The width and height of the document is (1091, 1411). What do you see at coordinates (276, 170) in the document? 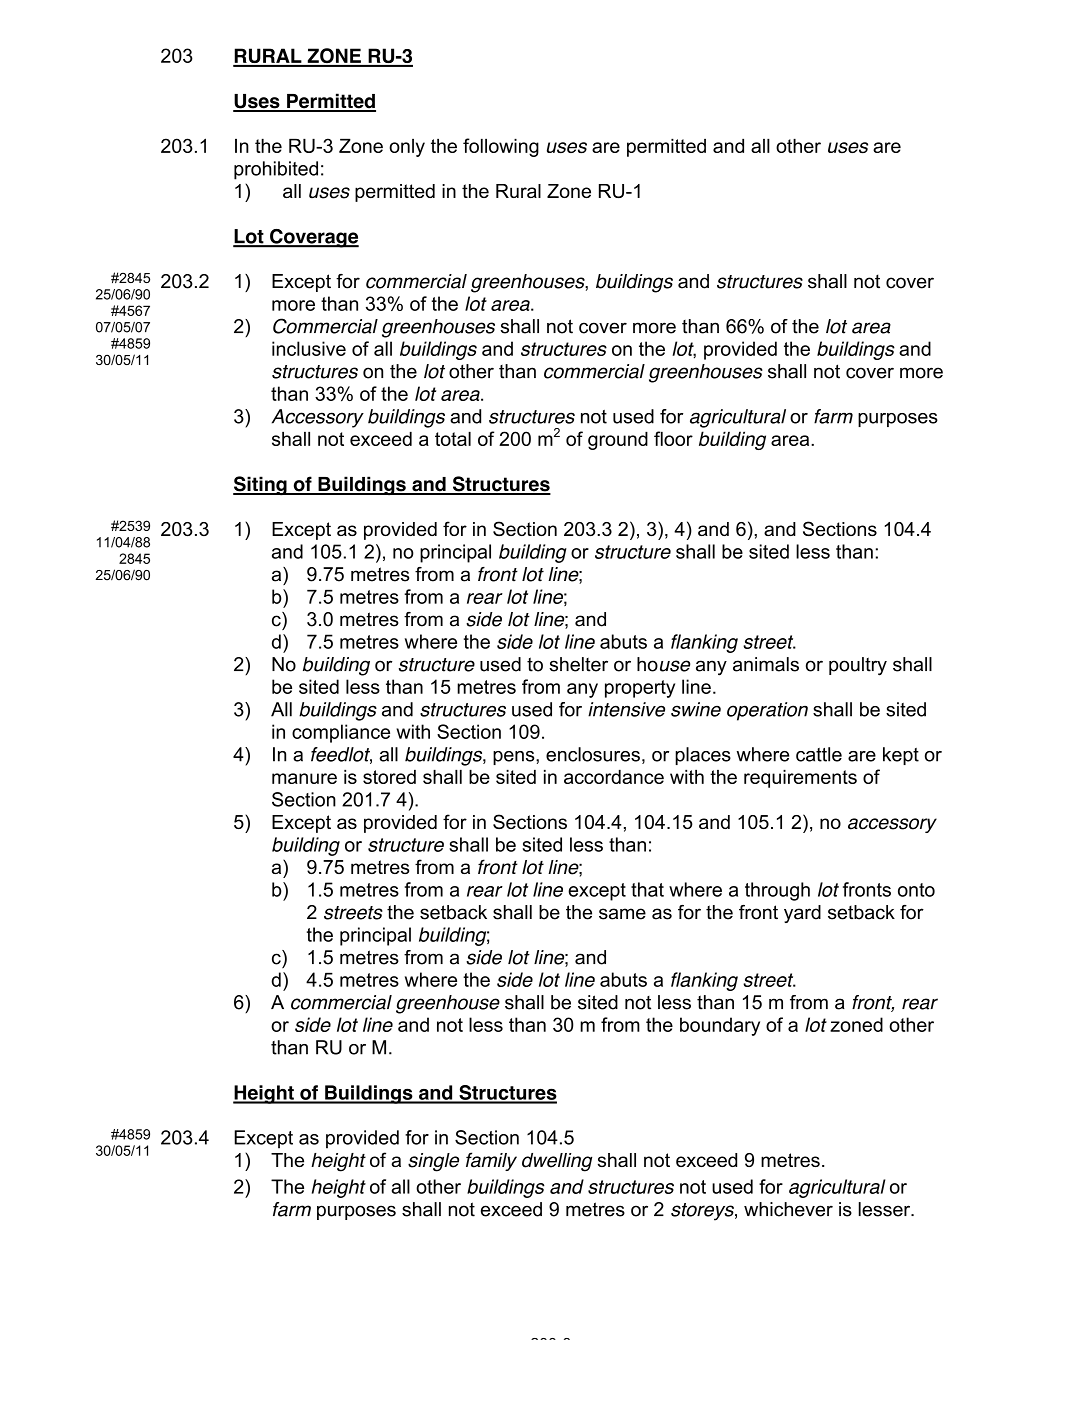
I see `prohibited` at bounding box center [276, 170].
